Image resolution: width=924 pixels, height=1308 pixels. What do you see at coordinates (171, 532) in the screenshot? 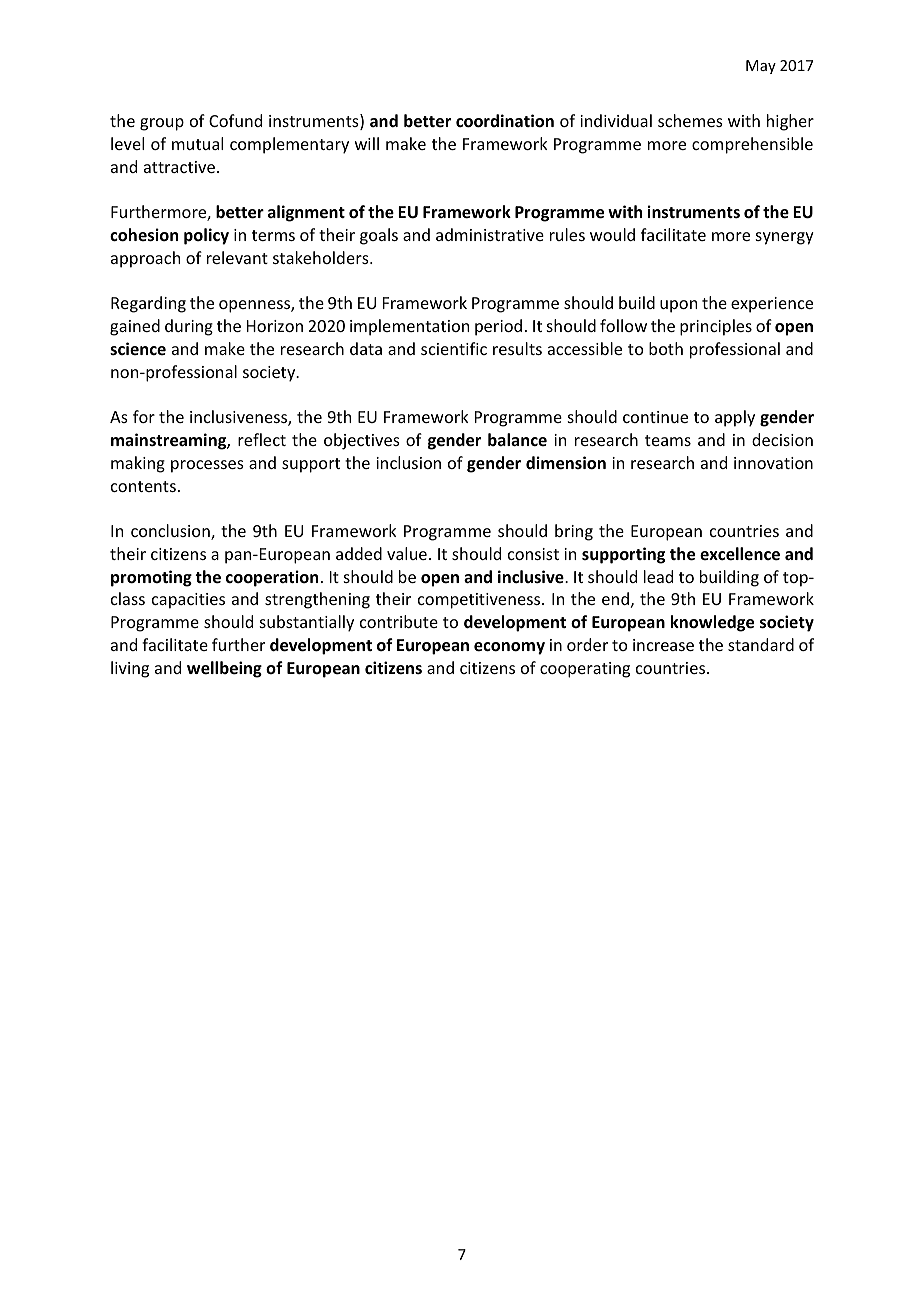
I see `conclusion` at bounding box center [171, 532].
